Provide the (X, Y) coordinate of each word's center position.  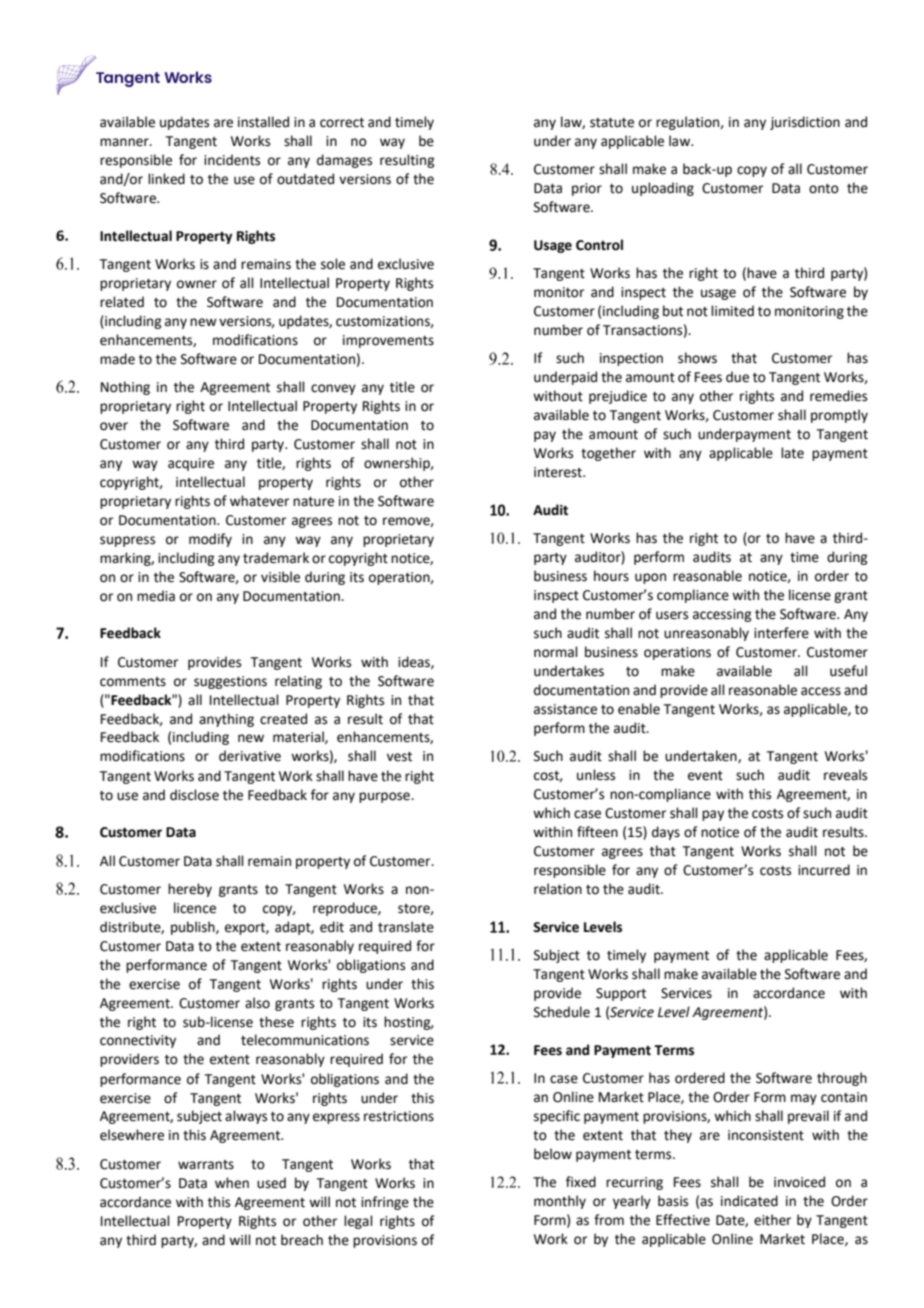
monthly (560, 1202)
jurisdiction (805, 123)
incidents (232, 160)
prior (587, 189)
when (232, 1183)
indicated (749, 1201)
